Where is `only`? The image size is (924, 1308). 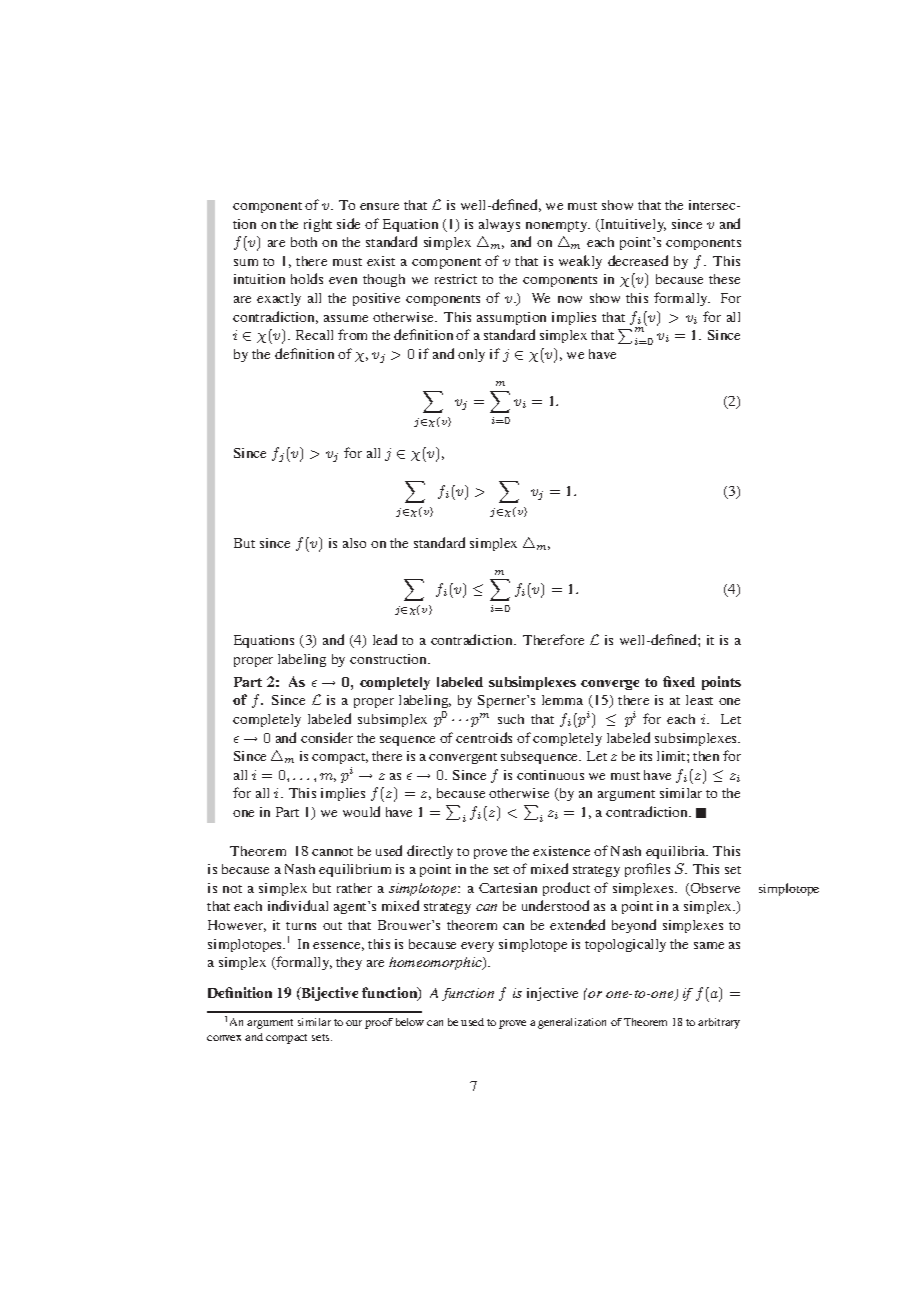
only is located at coordinates (471, 355).
